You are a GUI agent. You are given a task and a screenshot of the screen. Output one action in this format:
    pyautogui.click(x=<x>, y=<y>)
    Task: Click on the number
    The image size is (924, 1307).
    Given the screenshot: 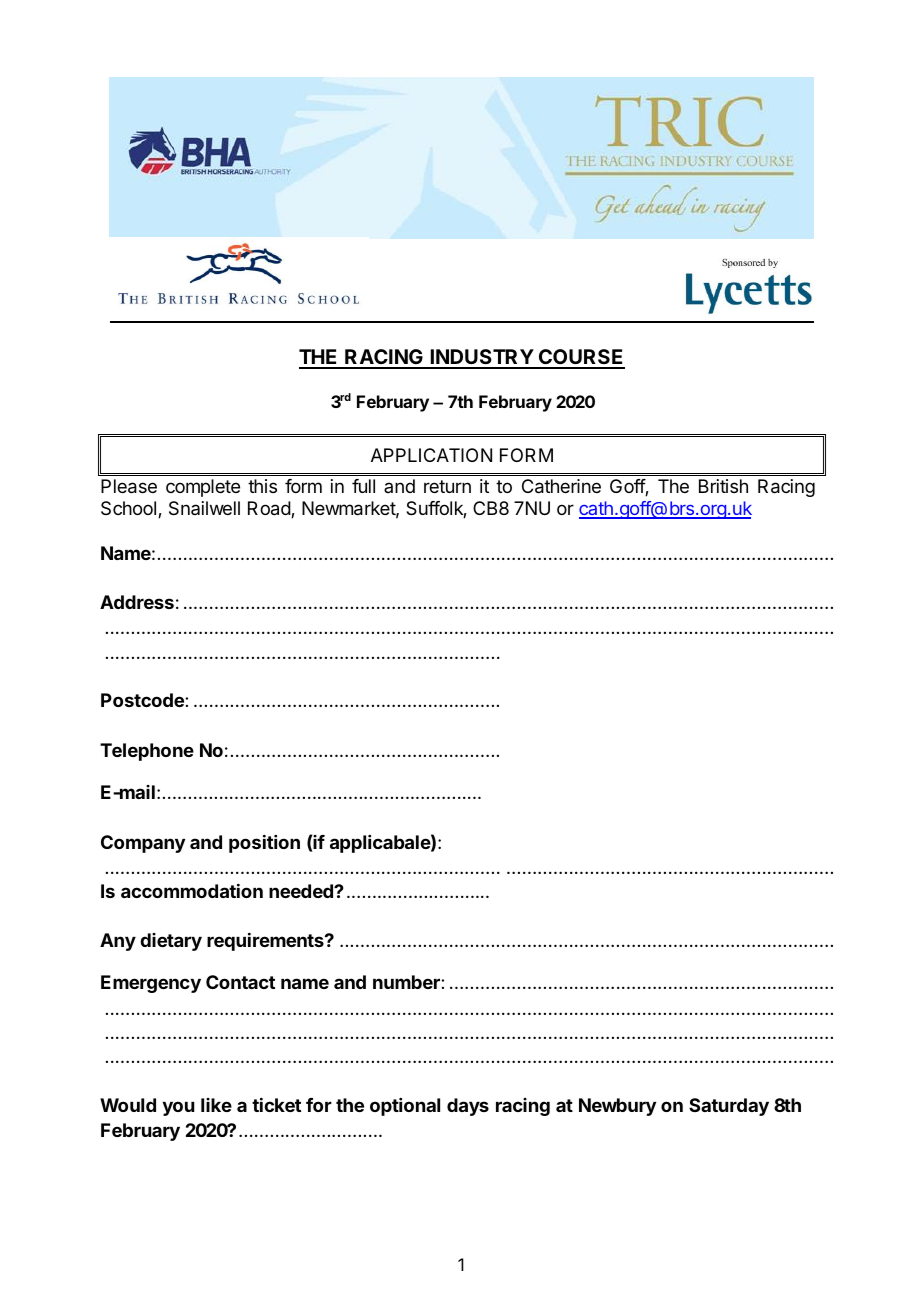 What is the action you would take?
    pyautogui.click(x=407, y=982)
